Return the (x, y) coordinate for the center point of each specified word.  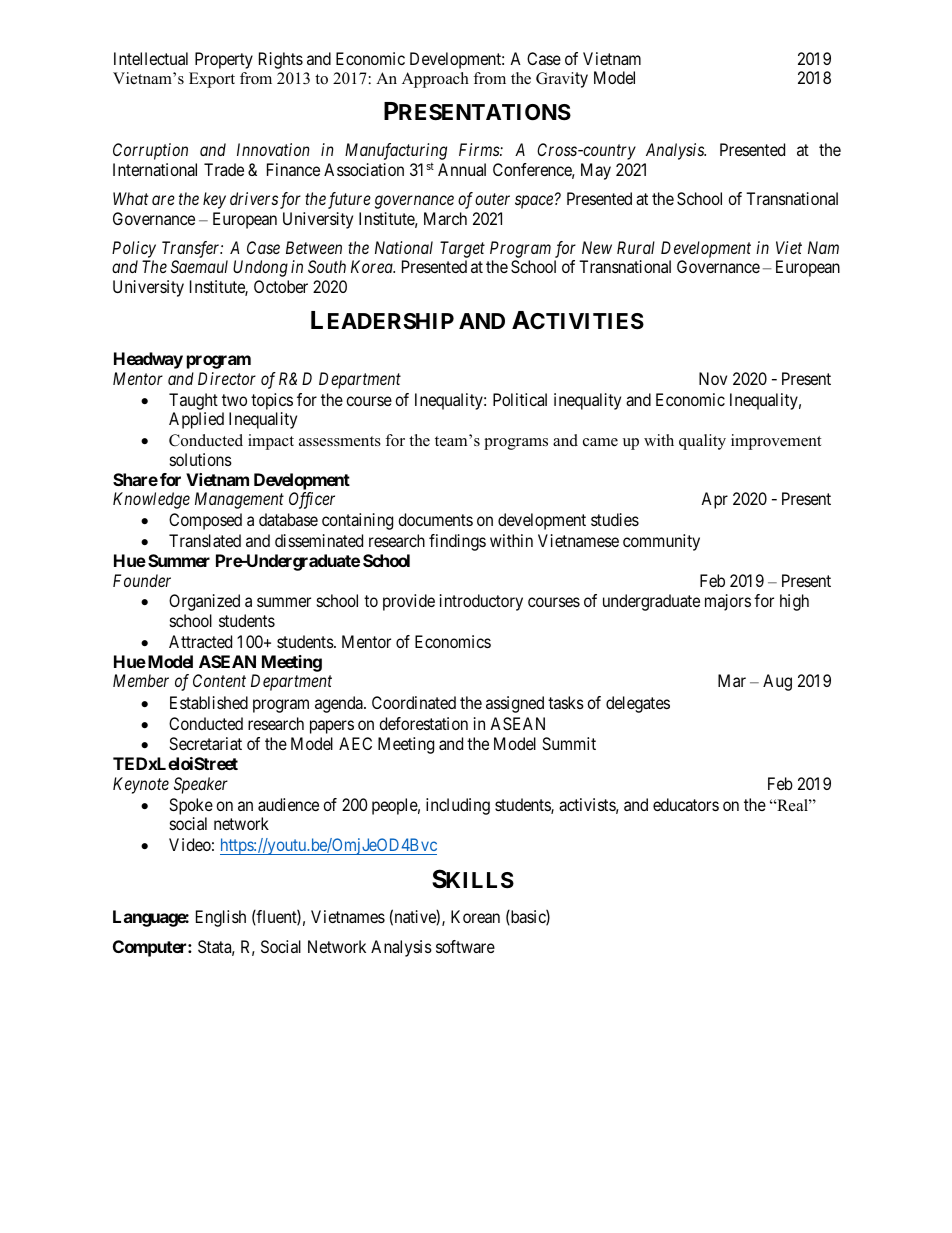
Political (520, 399)
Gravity (562, 80)
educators (686, 804)
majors (728, 602)
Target (462, 249)
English (221, 918)
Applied (196, 420)
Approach (435, 80)
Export (212, 80)
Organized (204, 602)
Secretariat (205, 743)
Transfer (192, 249)
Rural (636, 247)
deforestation (423, 723)
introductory (481, 602)
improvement (776, 442)
